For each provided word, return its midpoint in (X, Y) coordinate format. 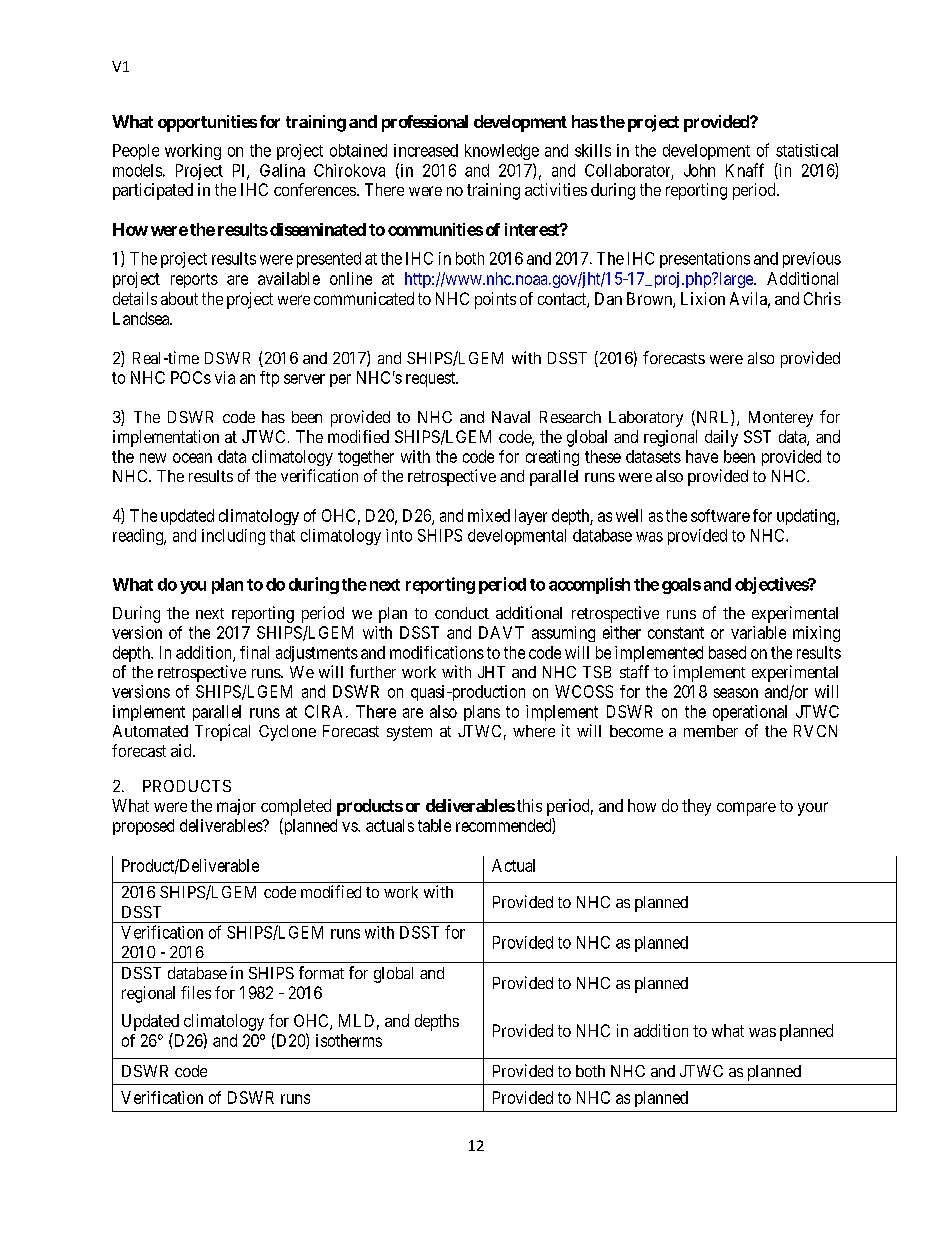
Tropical (222, 732)
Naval (511, 417)
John (699, 170)
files (196, 992)
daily (721, 438)
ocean (192, 458)
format (321, 972)
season (736, 693)
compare (746, 809)
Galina (282, 170)
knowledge (502, 152)
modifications (437, 652)
